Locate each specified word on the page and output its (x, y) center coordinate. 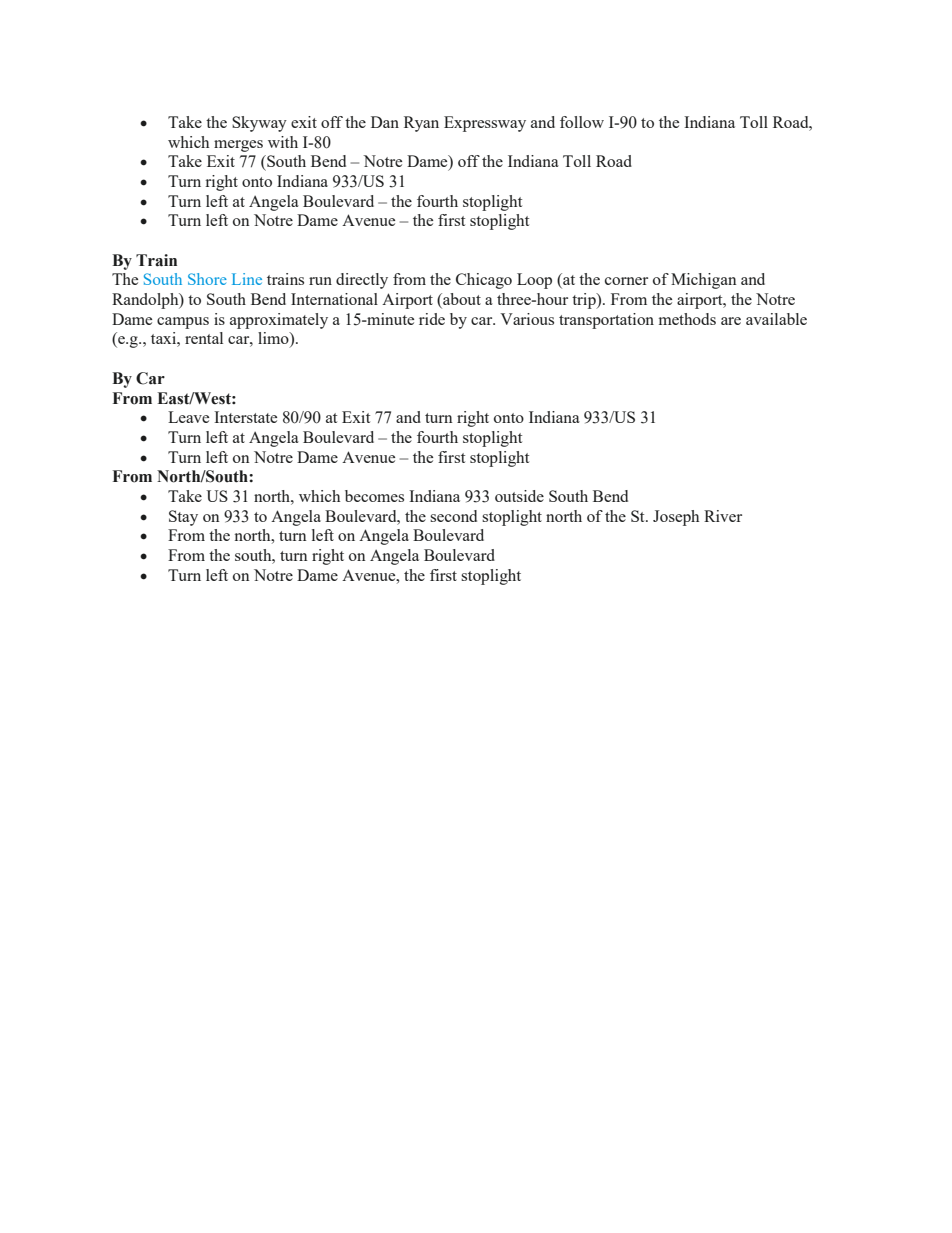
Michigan (704, 281)
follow (582, 122)
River (723, 516)
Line (247, 279)
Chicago (484, 281)
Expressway (485, 124)
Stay (183, 518)
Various (527, 319)
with (283, 142)
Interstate (245, 417)
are (731, 321)
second (453, 516)
